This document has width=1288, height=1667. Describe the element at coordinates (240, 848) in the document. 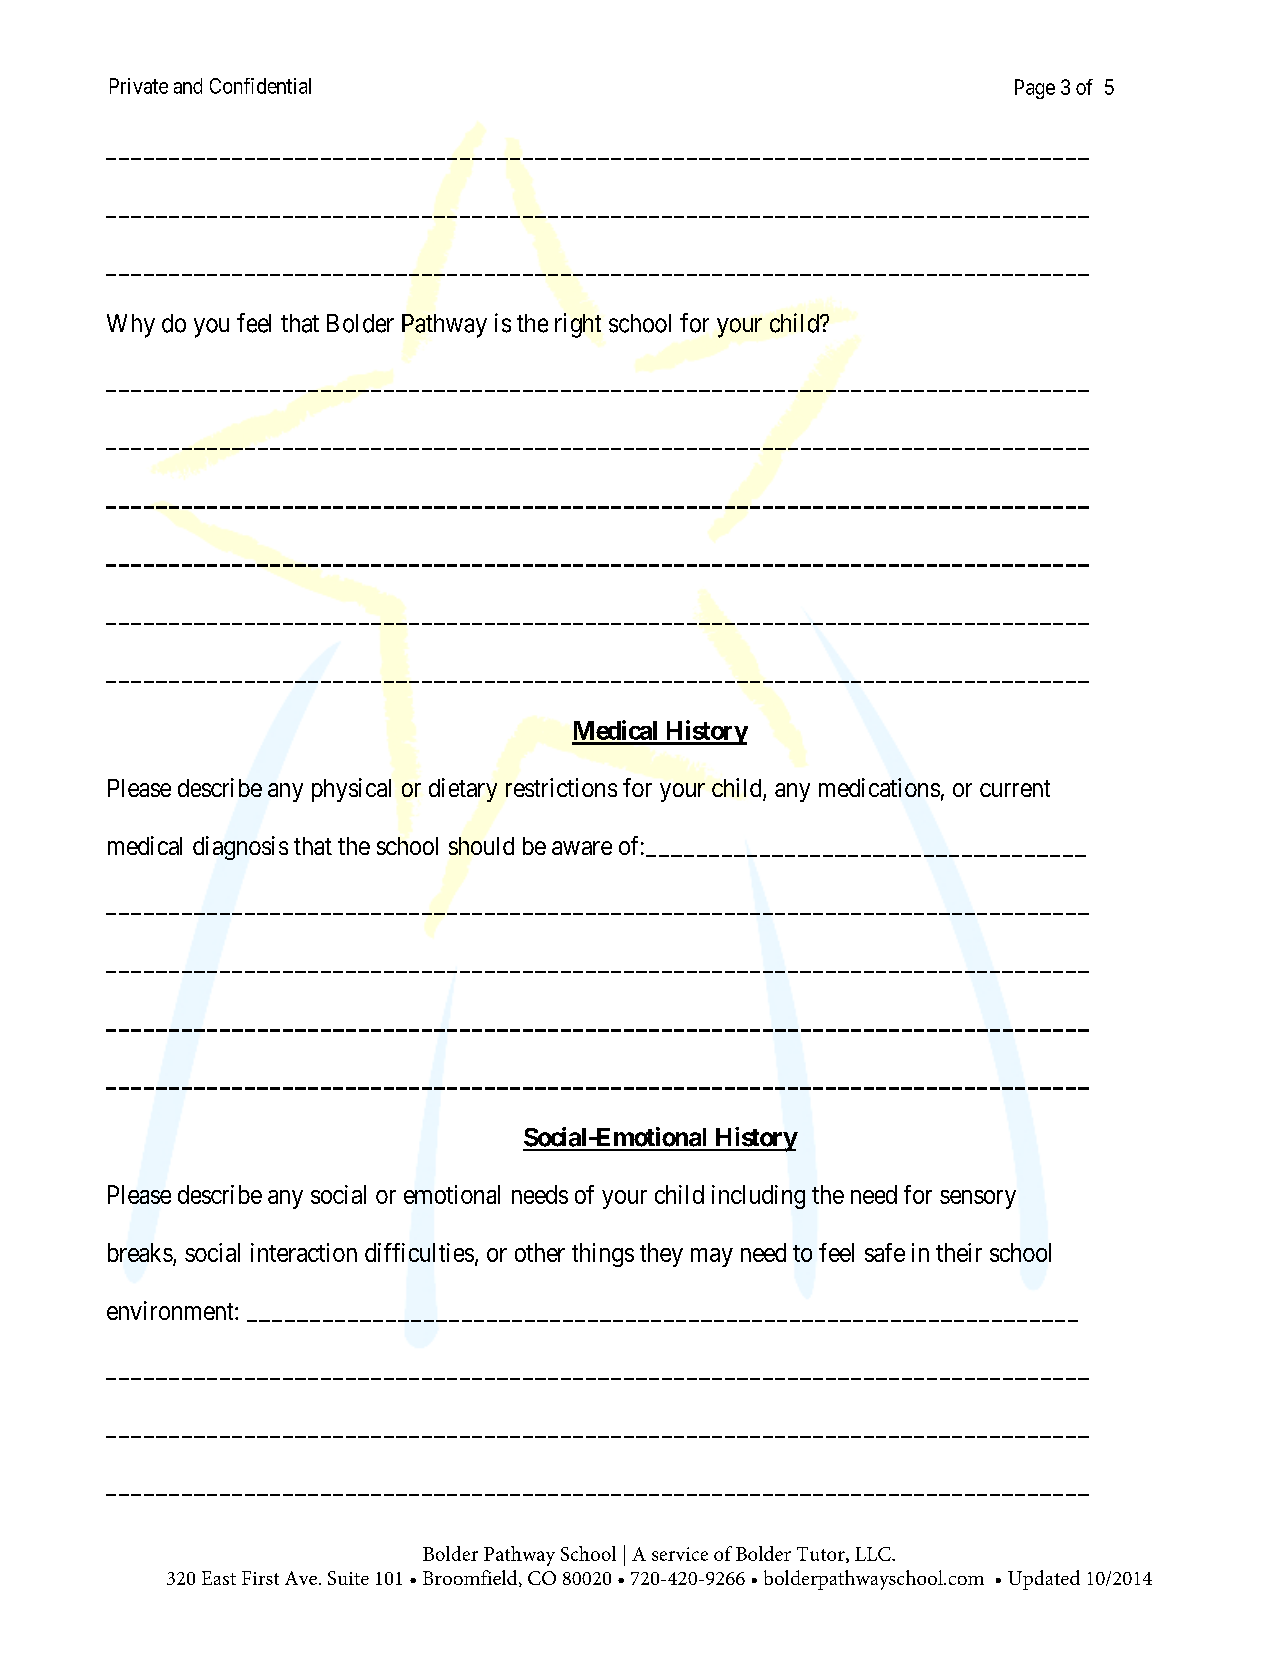

I see `diagnosis` at that location.
